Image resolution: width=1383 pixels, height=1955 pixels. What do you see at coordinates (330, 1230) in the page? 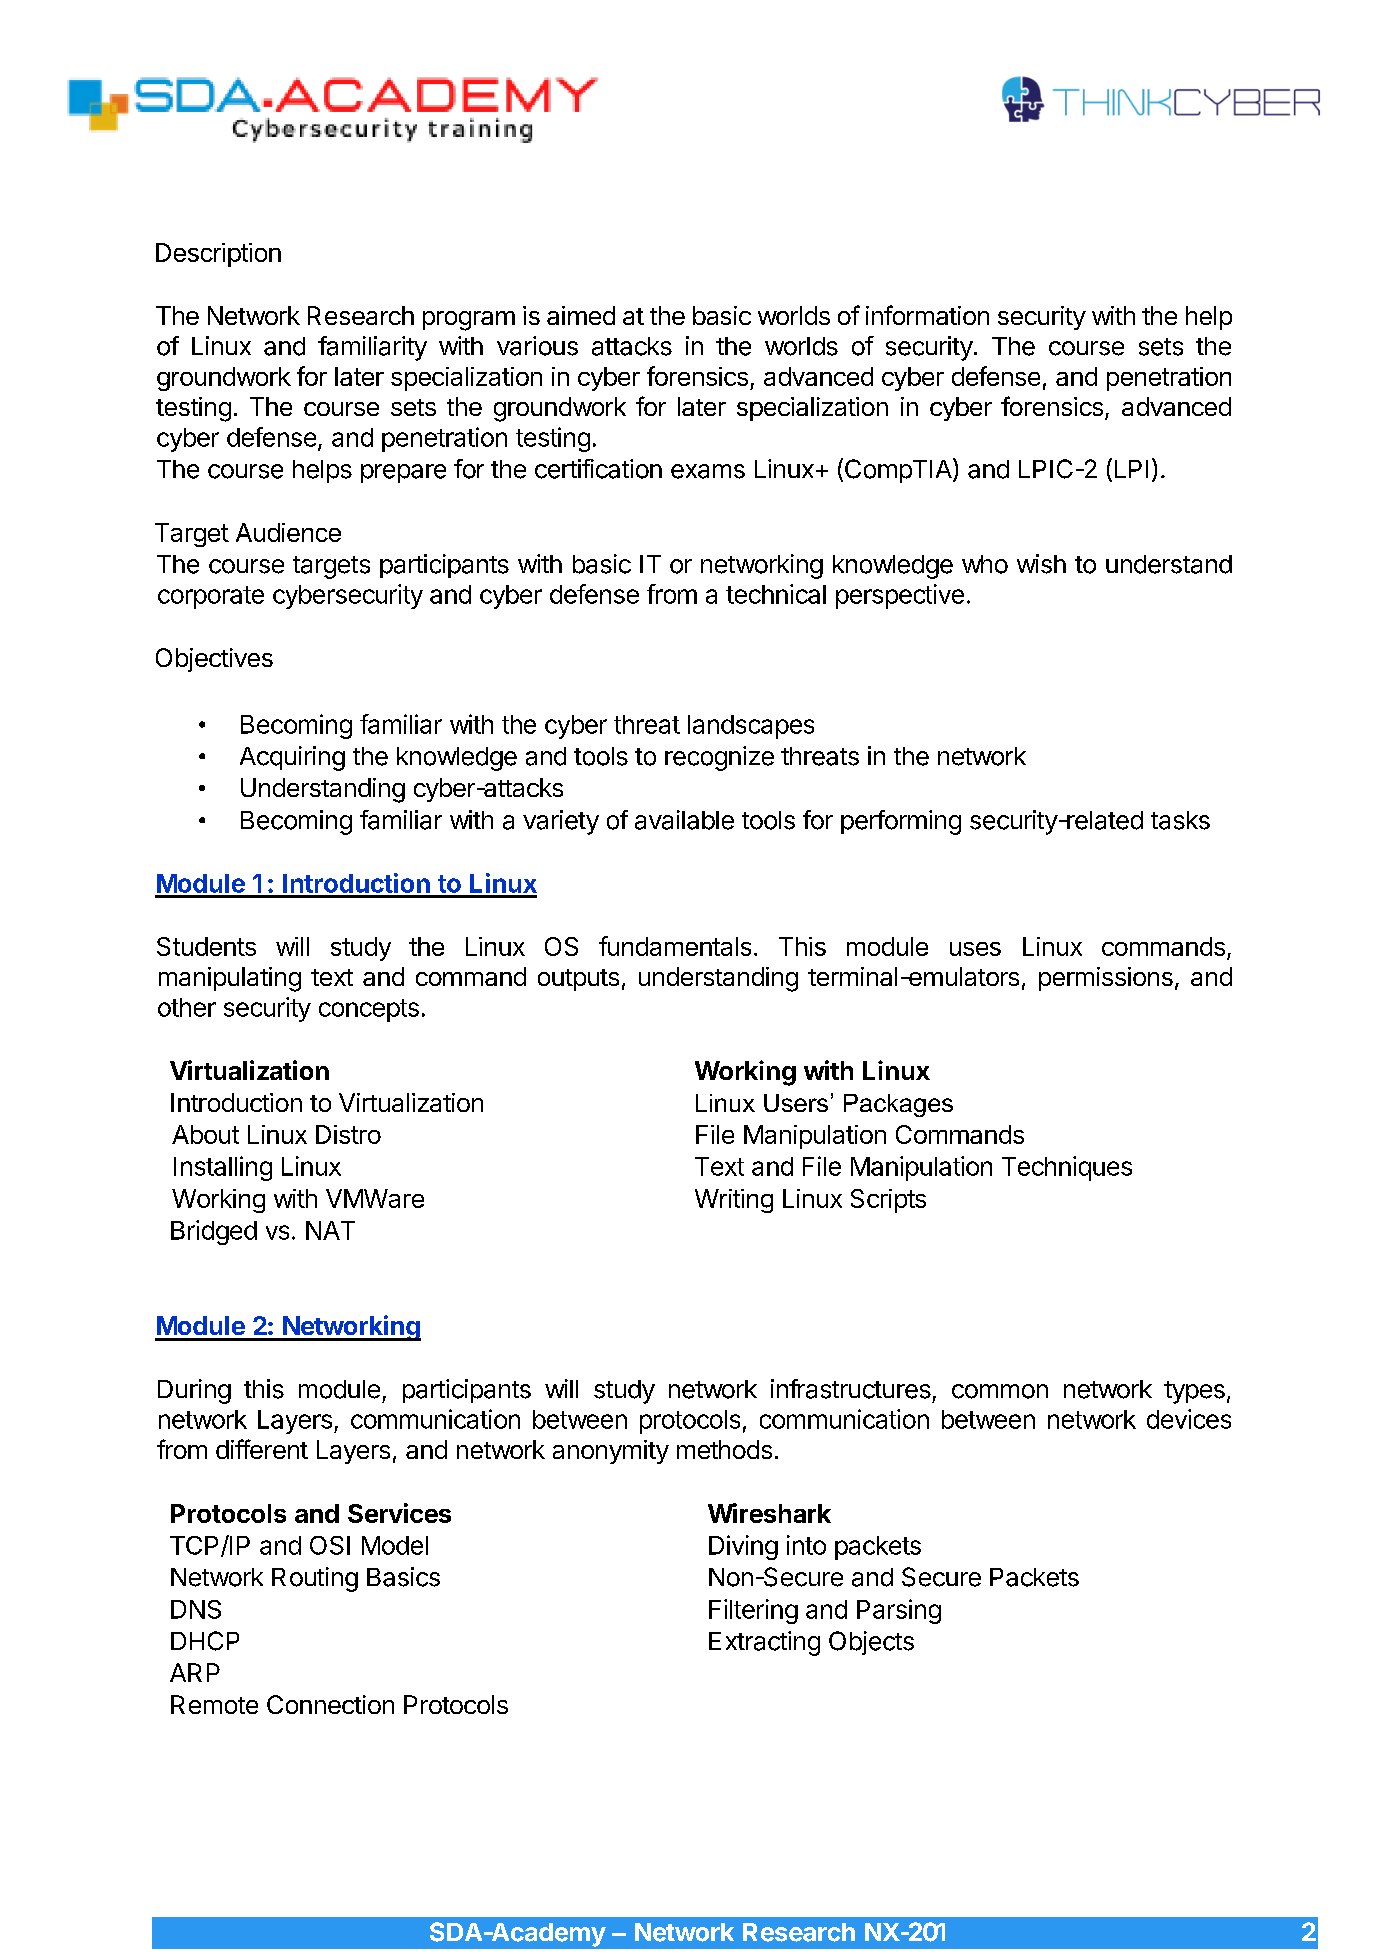
I see `NAT` at bounding box center [330, 1230].
